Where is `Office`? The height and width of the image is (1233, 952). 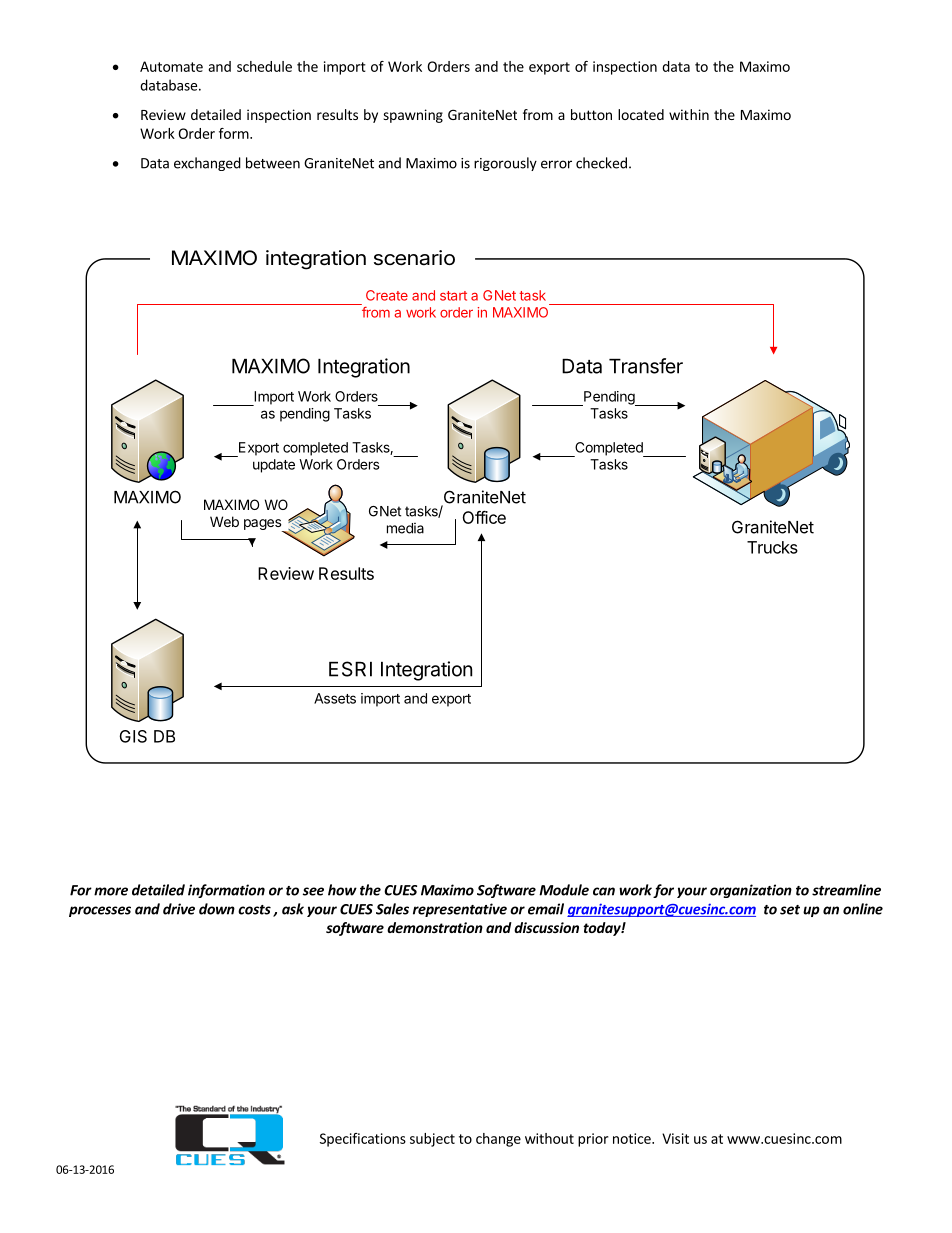 Office is located at coordinates (484, 517).
